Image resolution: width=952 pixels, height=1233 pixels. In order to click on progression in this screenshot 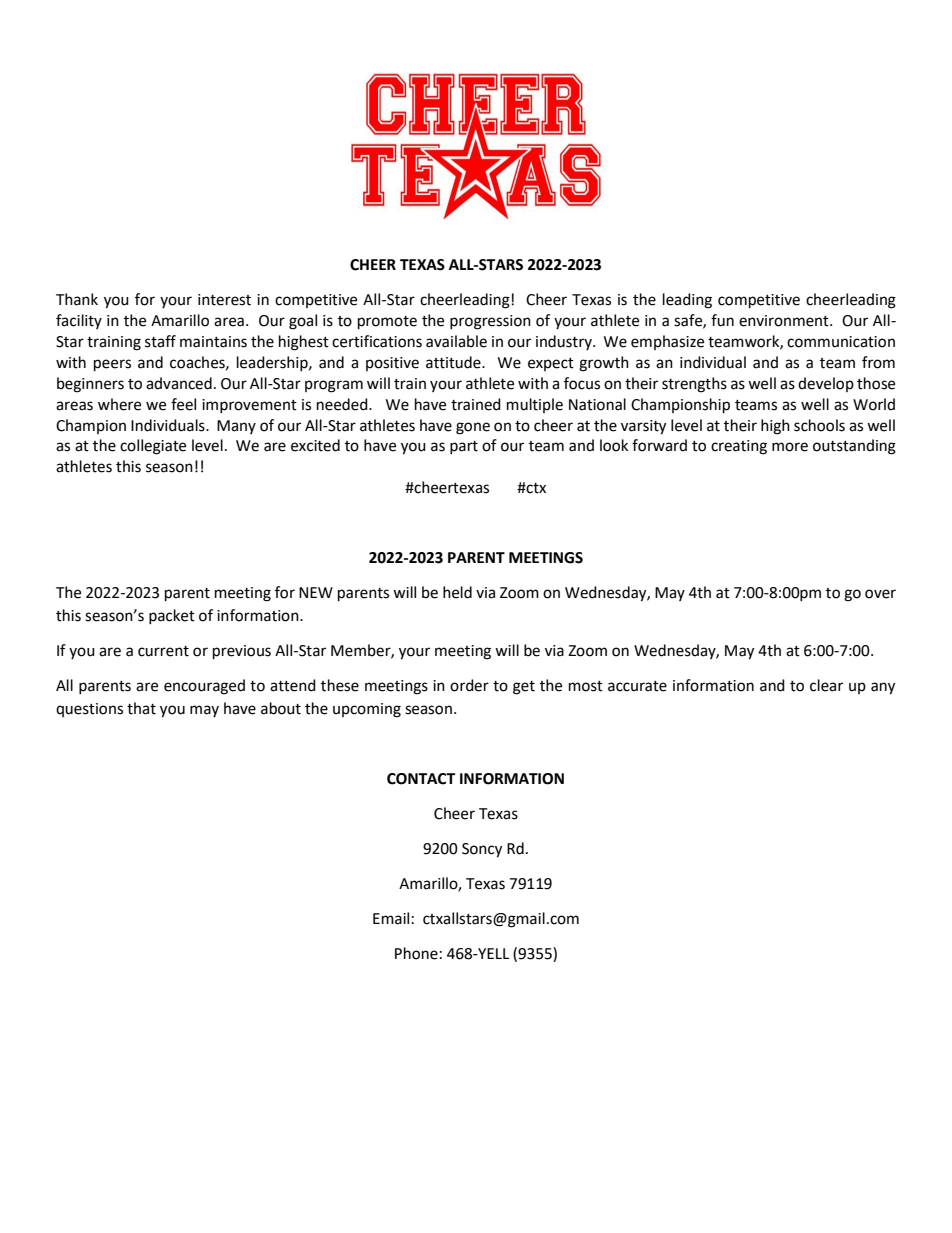, I will do `click(490, 322)`.
